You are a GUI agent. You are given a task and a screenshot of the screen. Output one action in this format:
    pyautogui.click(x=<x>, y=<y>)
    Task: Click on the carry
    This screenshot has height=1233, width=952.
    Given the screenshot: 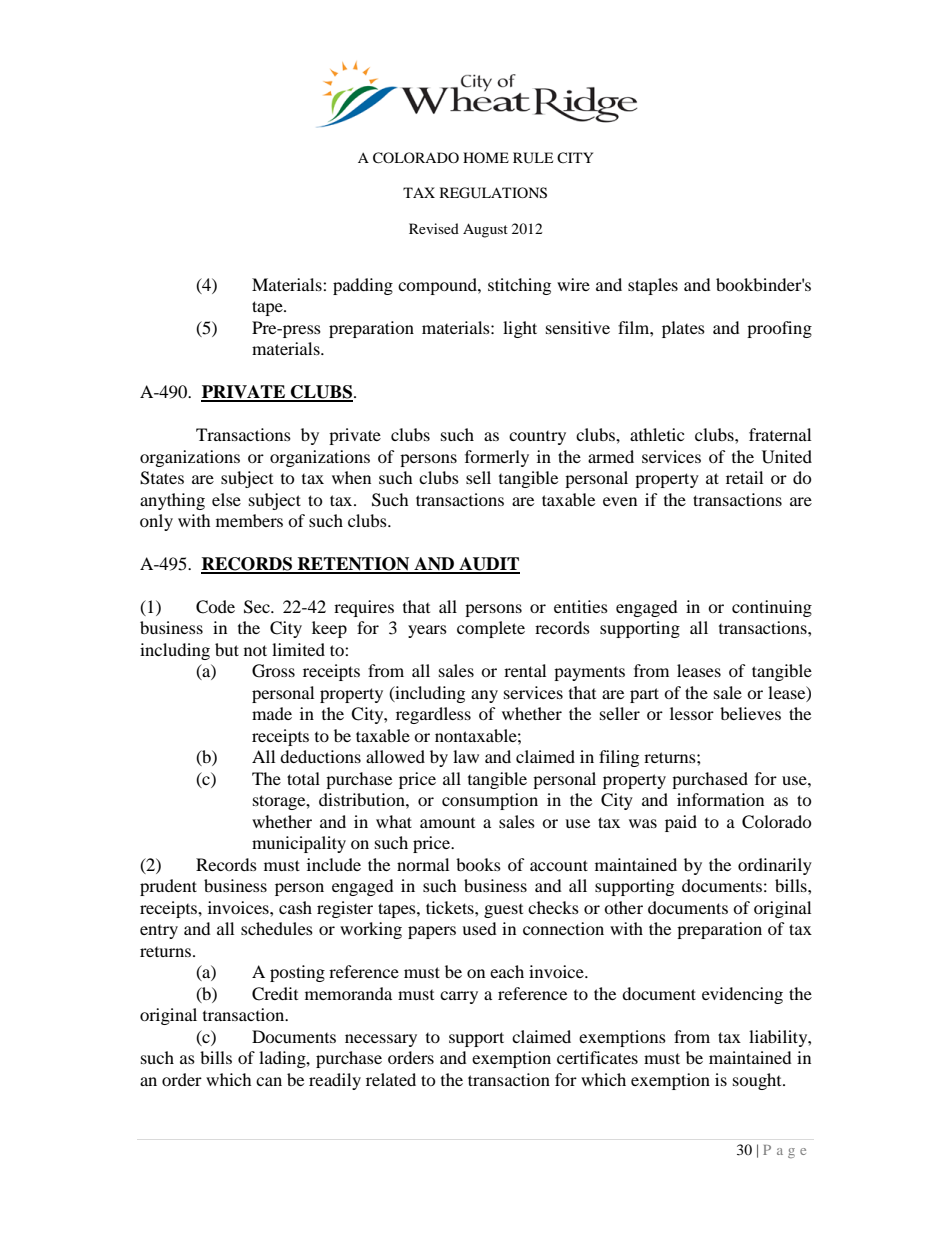 What is the action you would take?
    pyautogui.click(x=459, y=997)
